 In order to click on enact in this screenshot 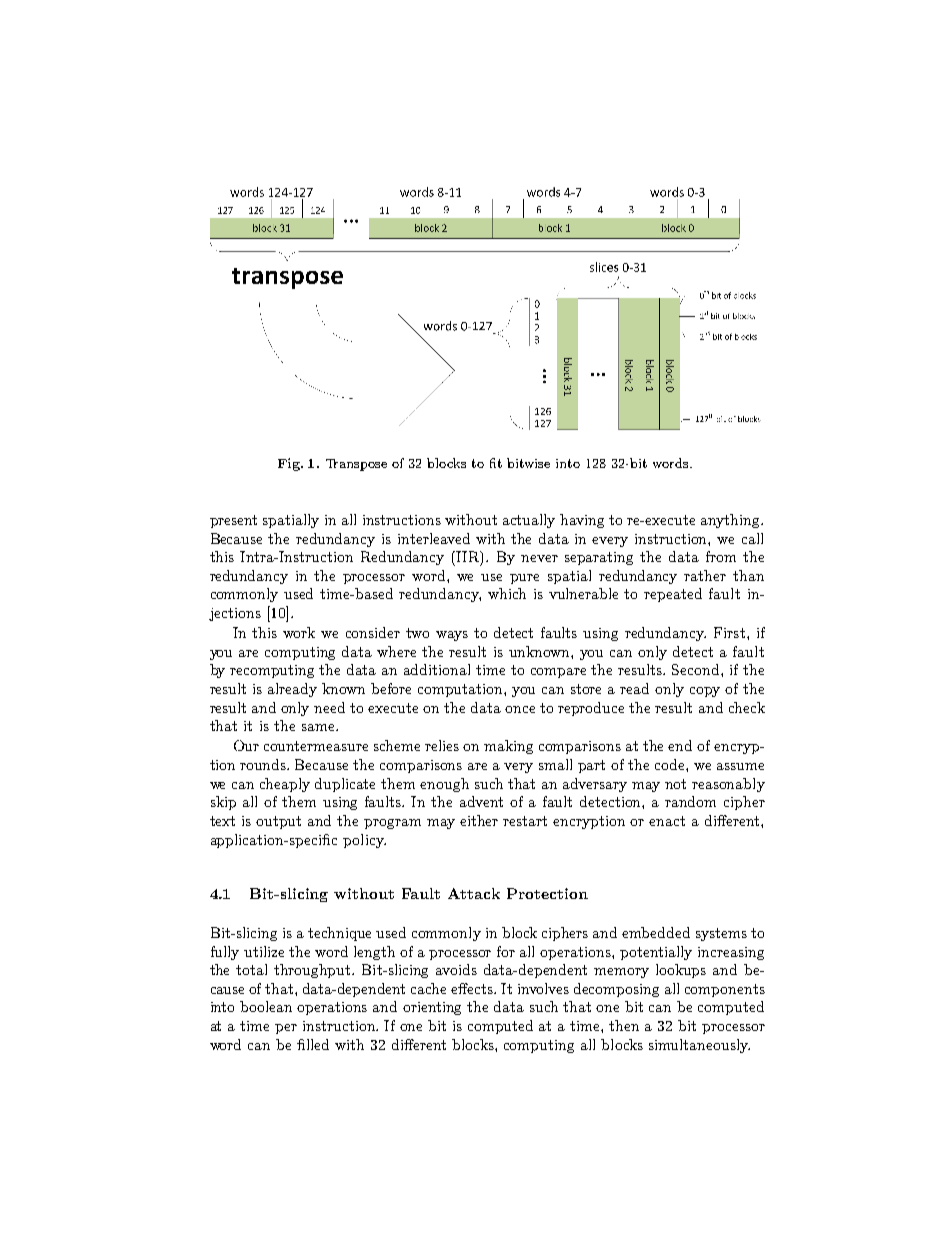, I will do `click(667, 821)`.
